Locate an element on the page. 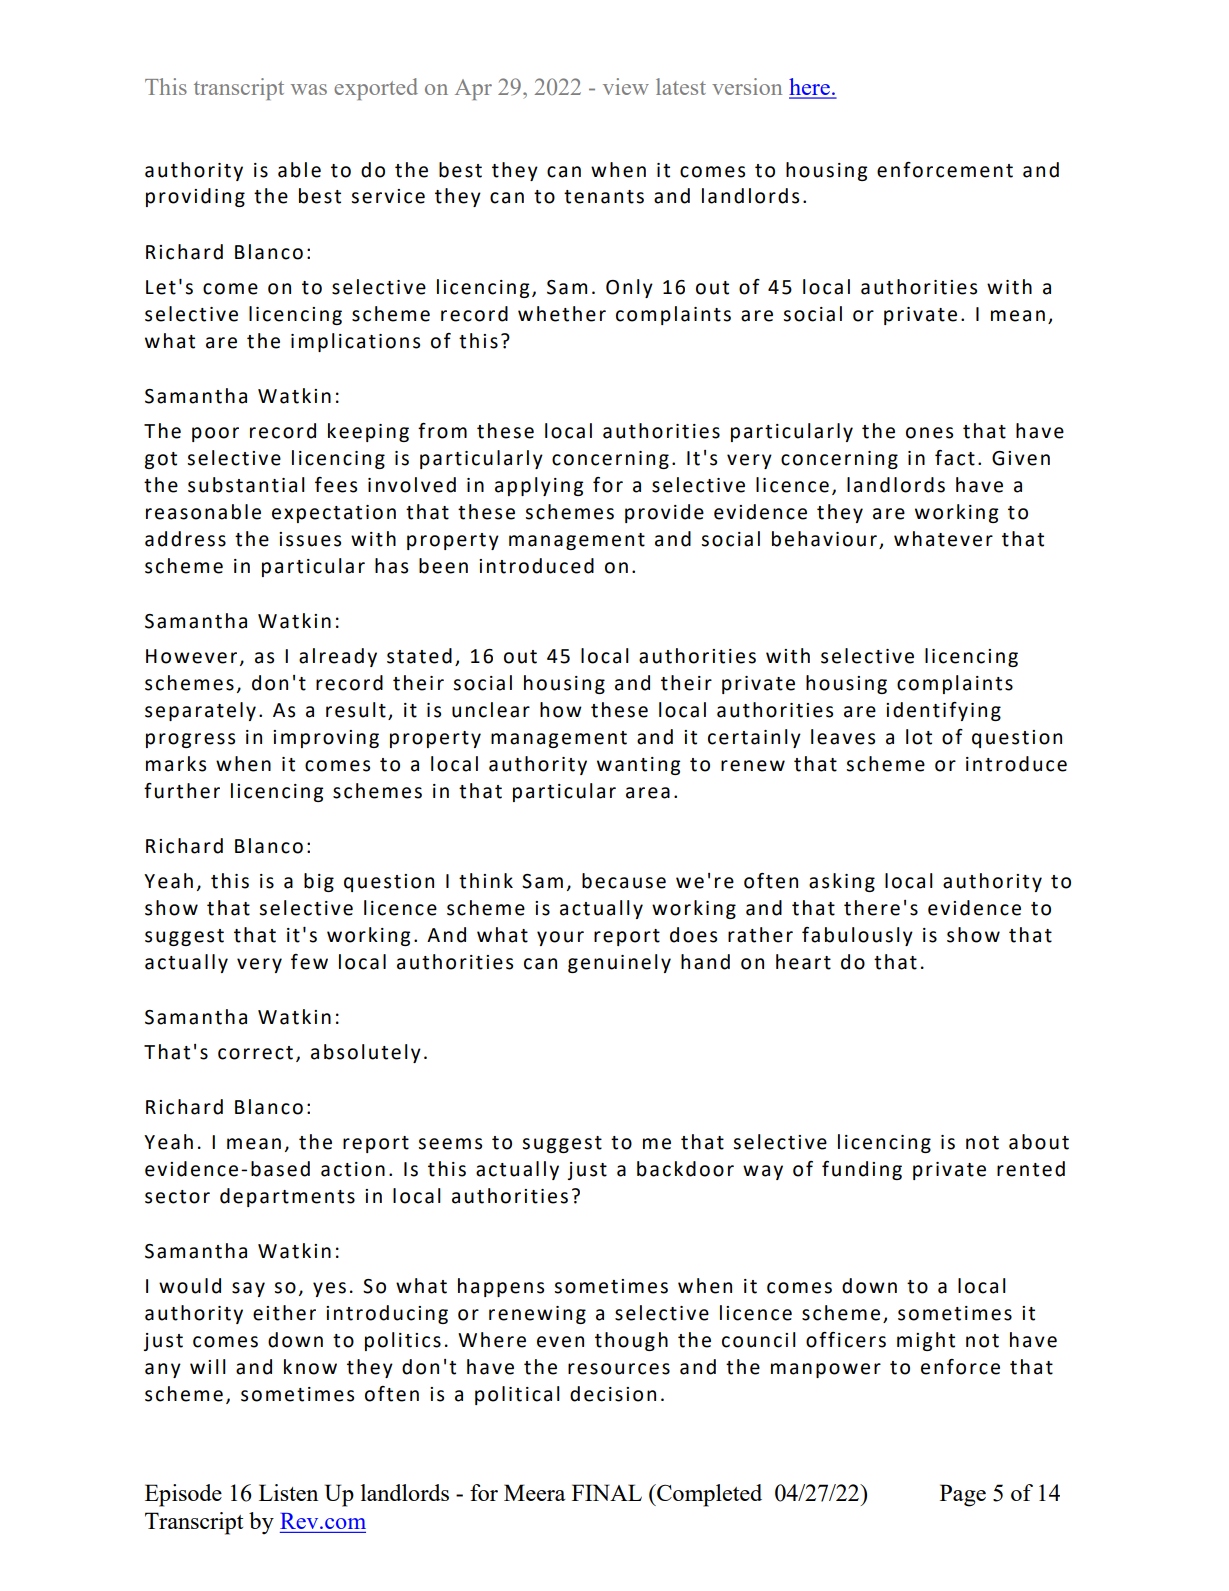  was is located at coordinates (309, 89).
